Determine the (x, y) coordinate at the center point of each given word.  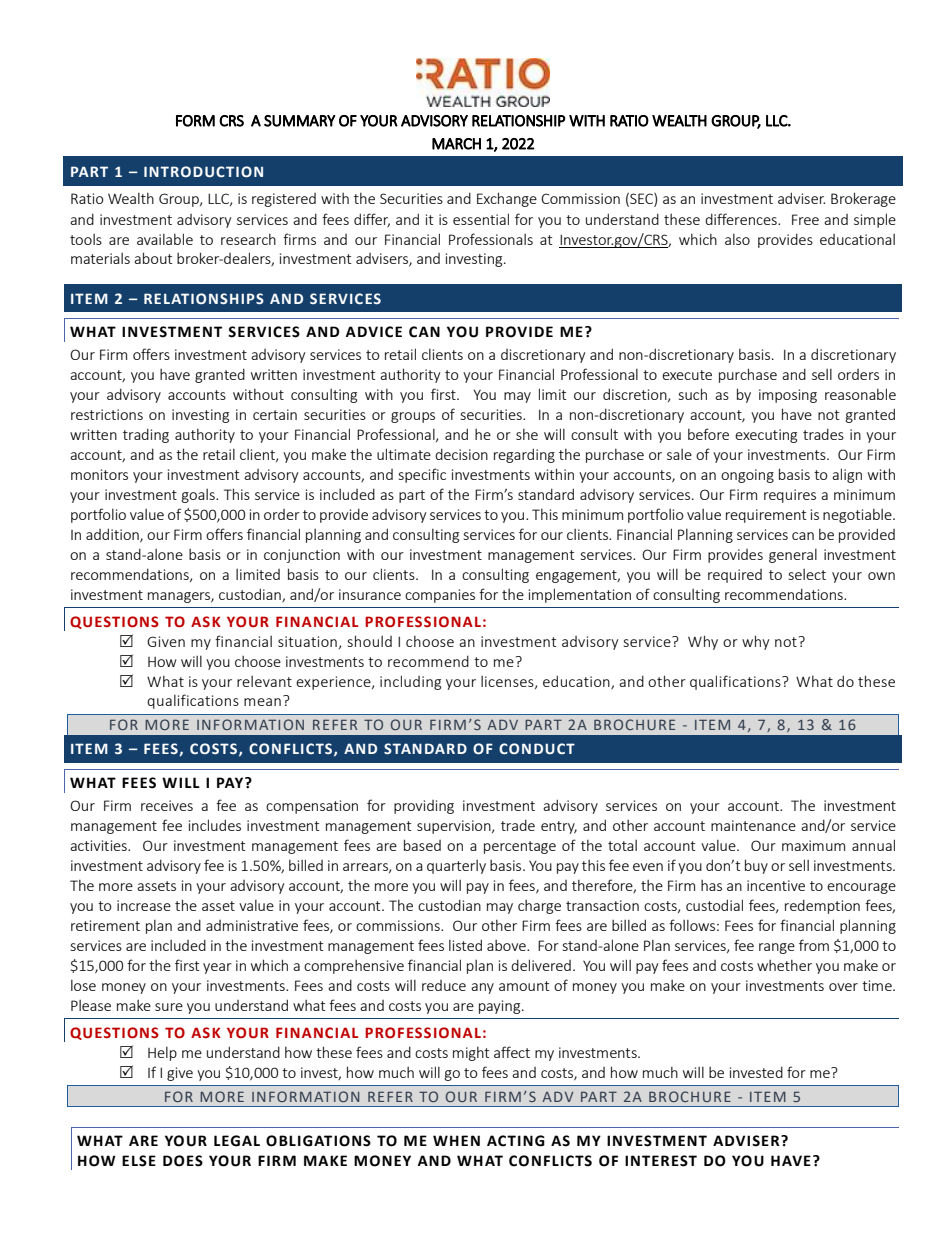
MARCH (456, 144)
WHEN (456, 1140)
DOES (183, 1161)
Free (805, 219)
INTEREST (661, 1161)
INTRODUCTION (203, 171)
